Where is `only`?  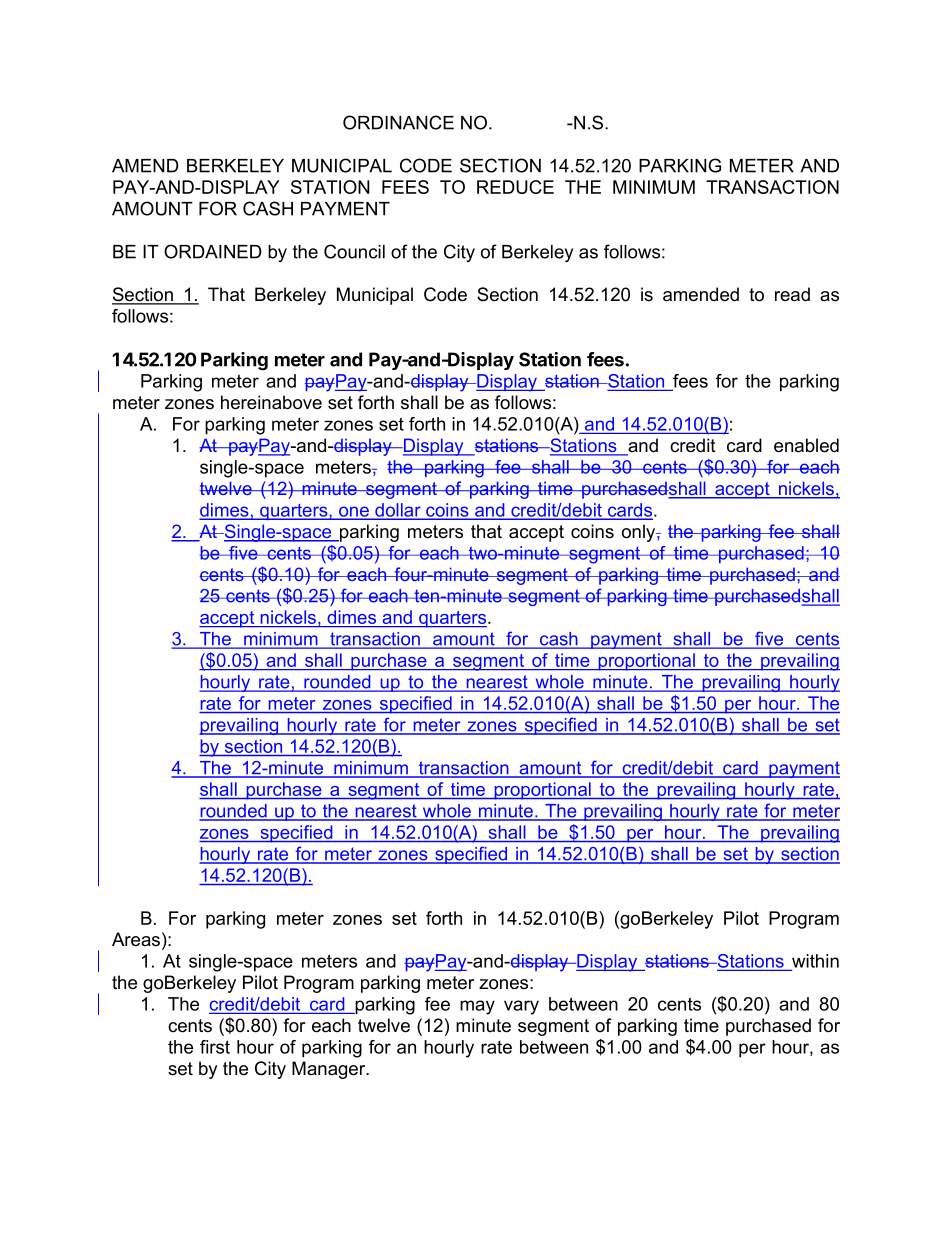
only is located at coordinates (640, 533).
